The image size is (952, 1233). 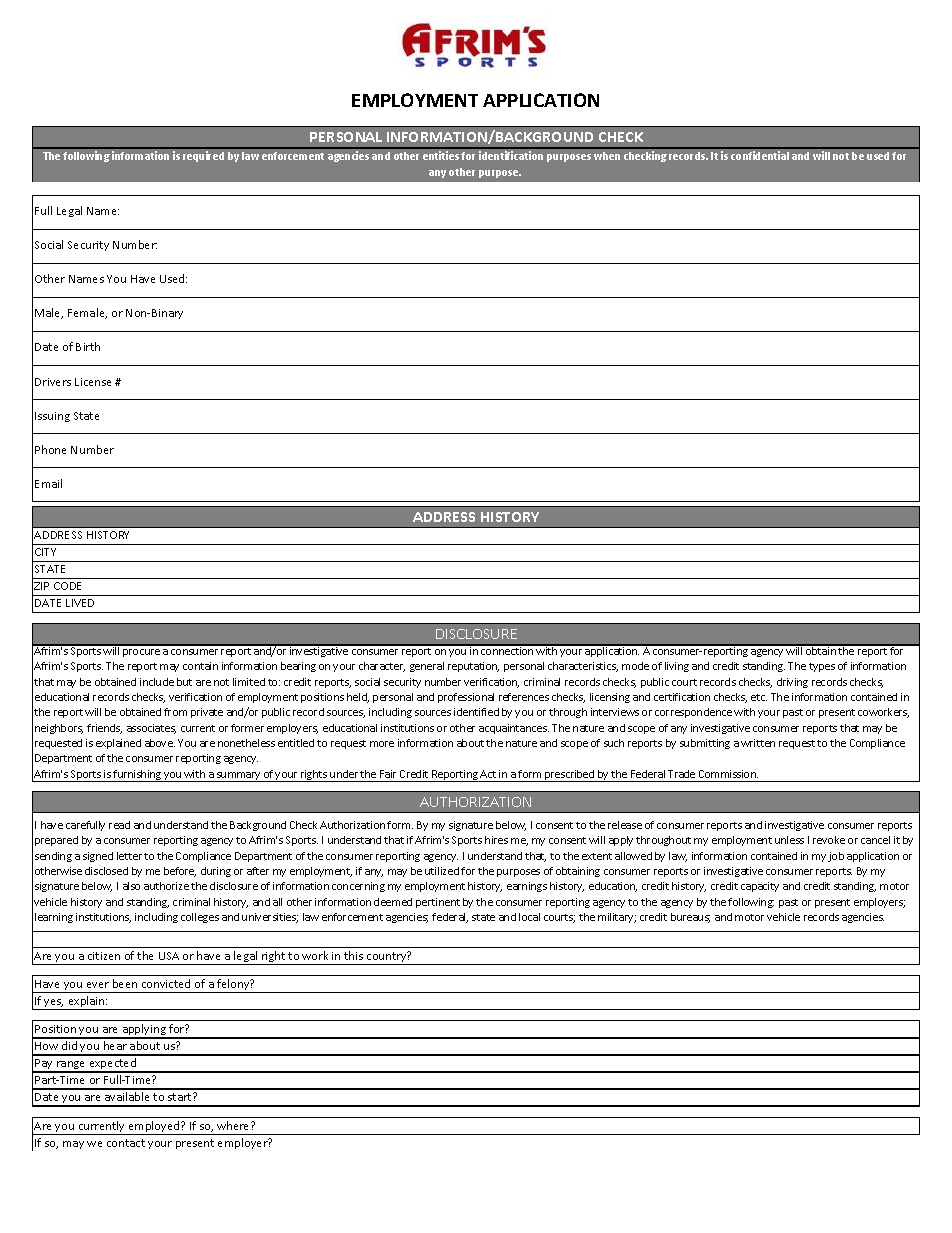 What do you see at coordinates (181, 1097) in the page?
I see `start` at bounding box center [181, 1097].
